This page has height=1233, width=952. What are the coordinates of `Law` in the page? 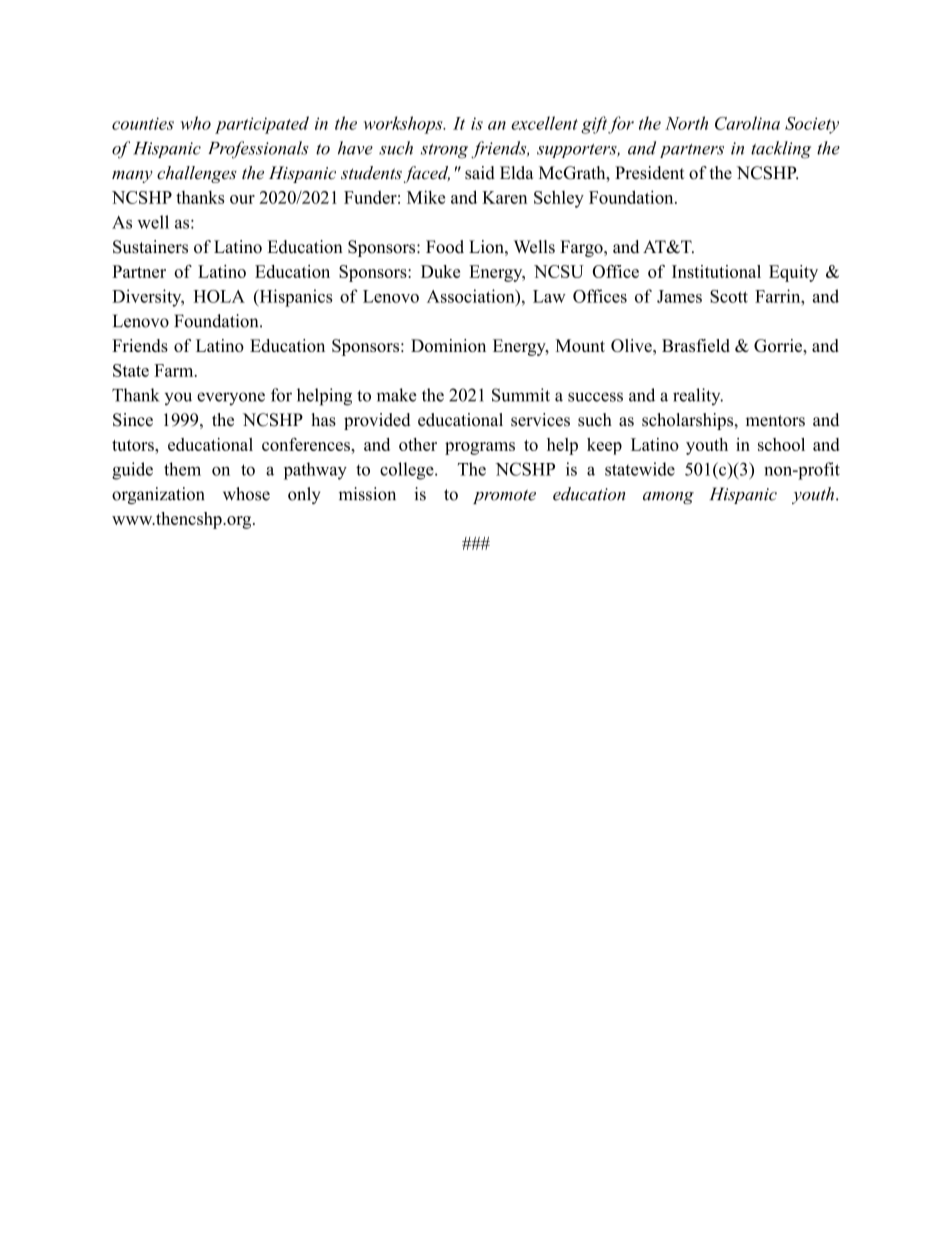 It's located at (549, 296).
